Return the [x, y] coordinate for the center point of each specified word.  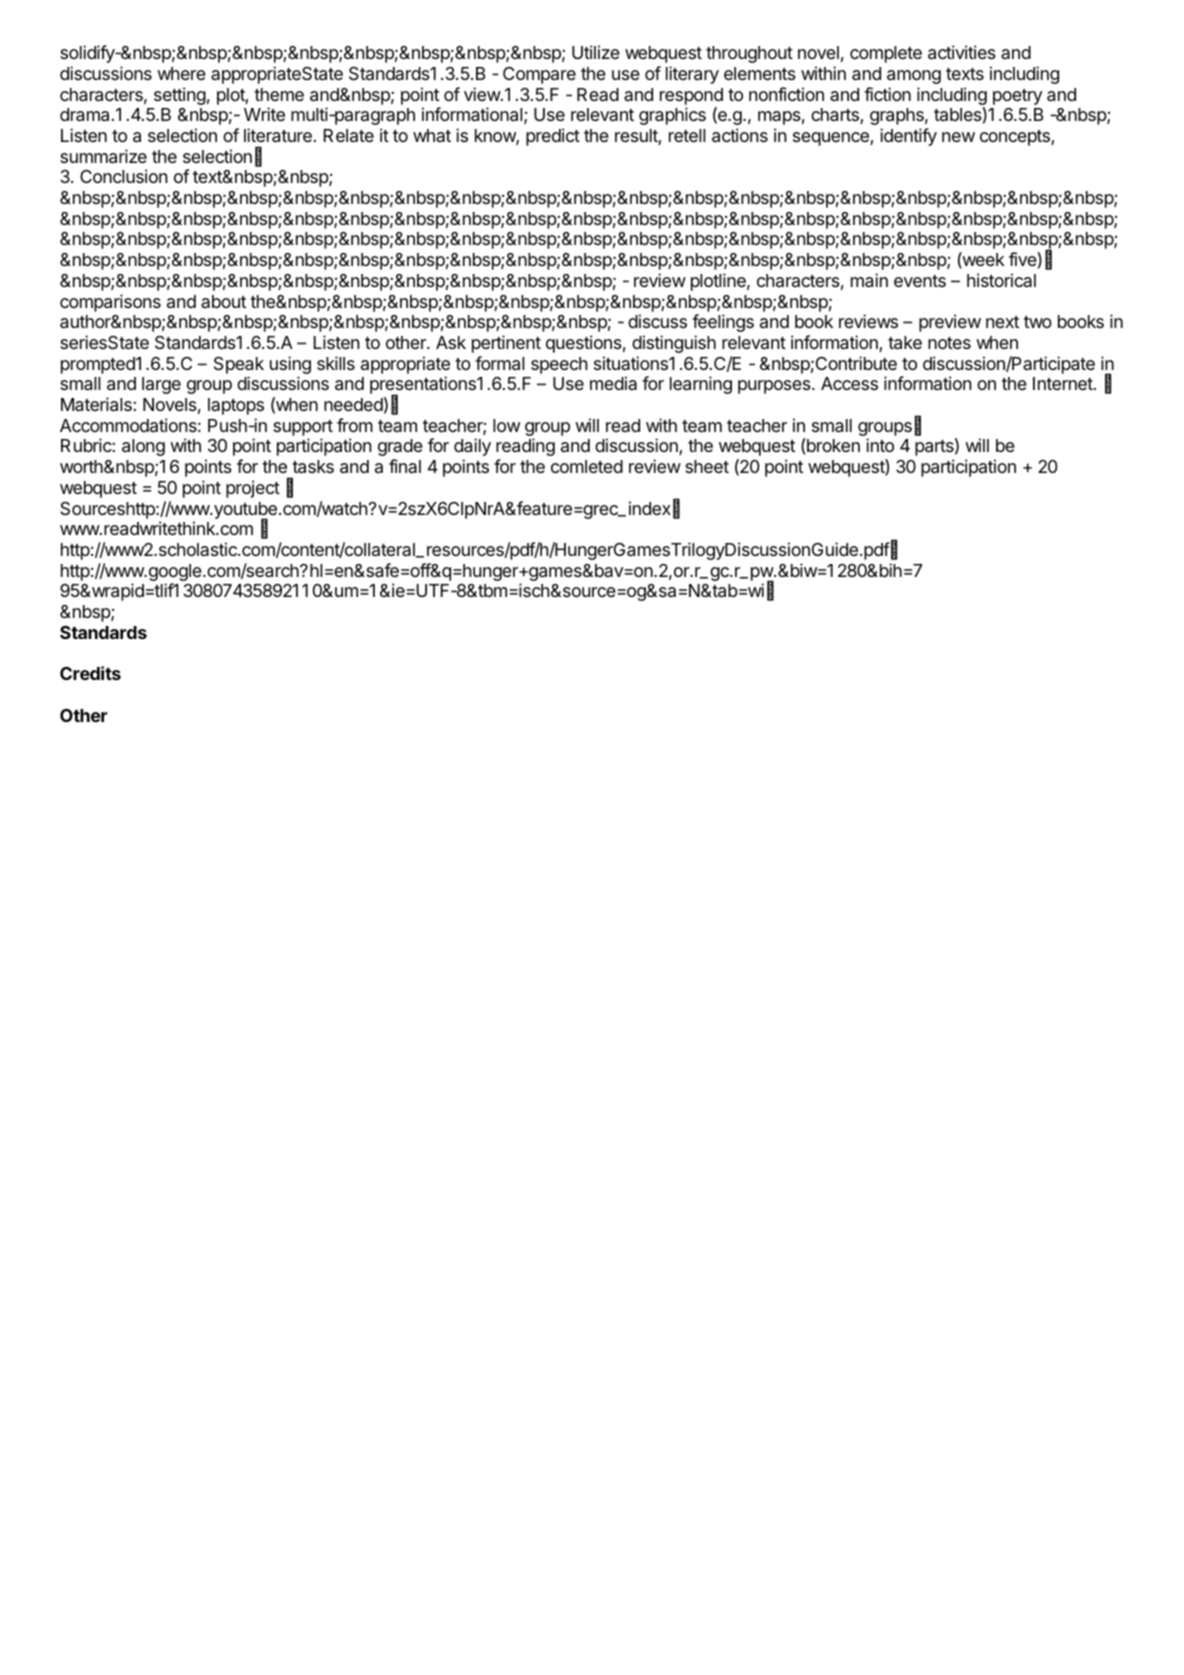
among [914, 77]
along [143, 447]
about [223, 301]
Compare [539, 75]
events [920, 281]
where [181, 73]
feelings [723, 323]
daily [472, 447]
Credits [90, 673]
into [880, 445]
